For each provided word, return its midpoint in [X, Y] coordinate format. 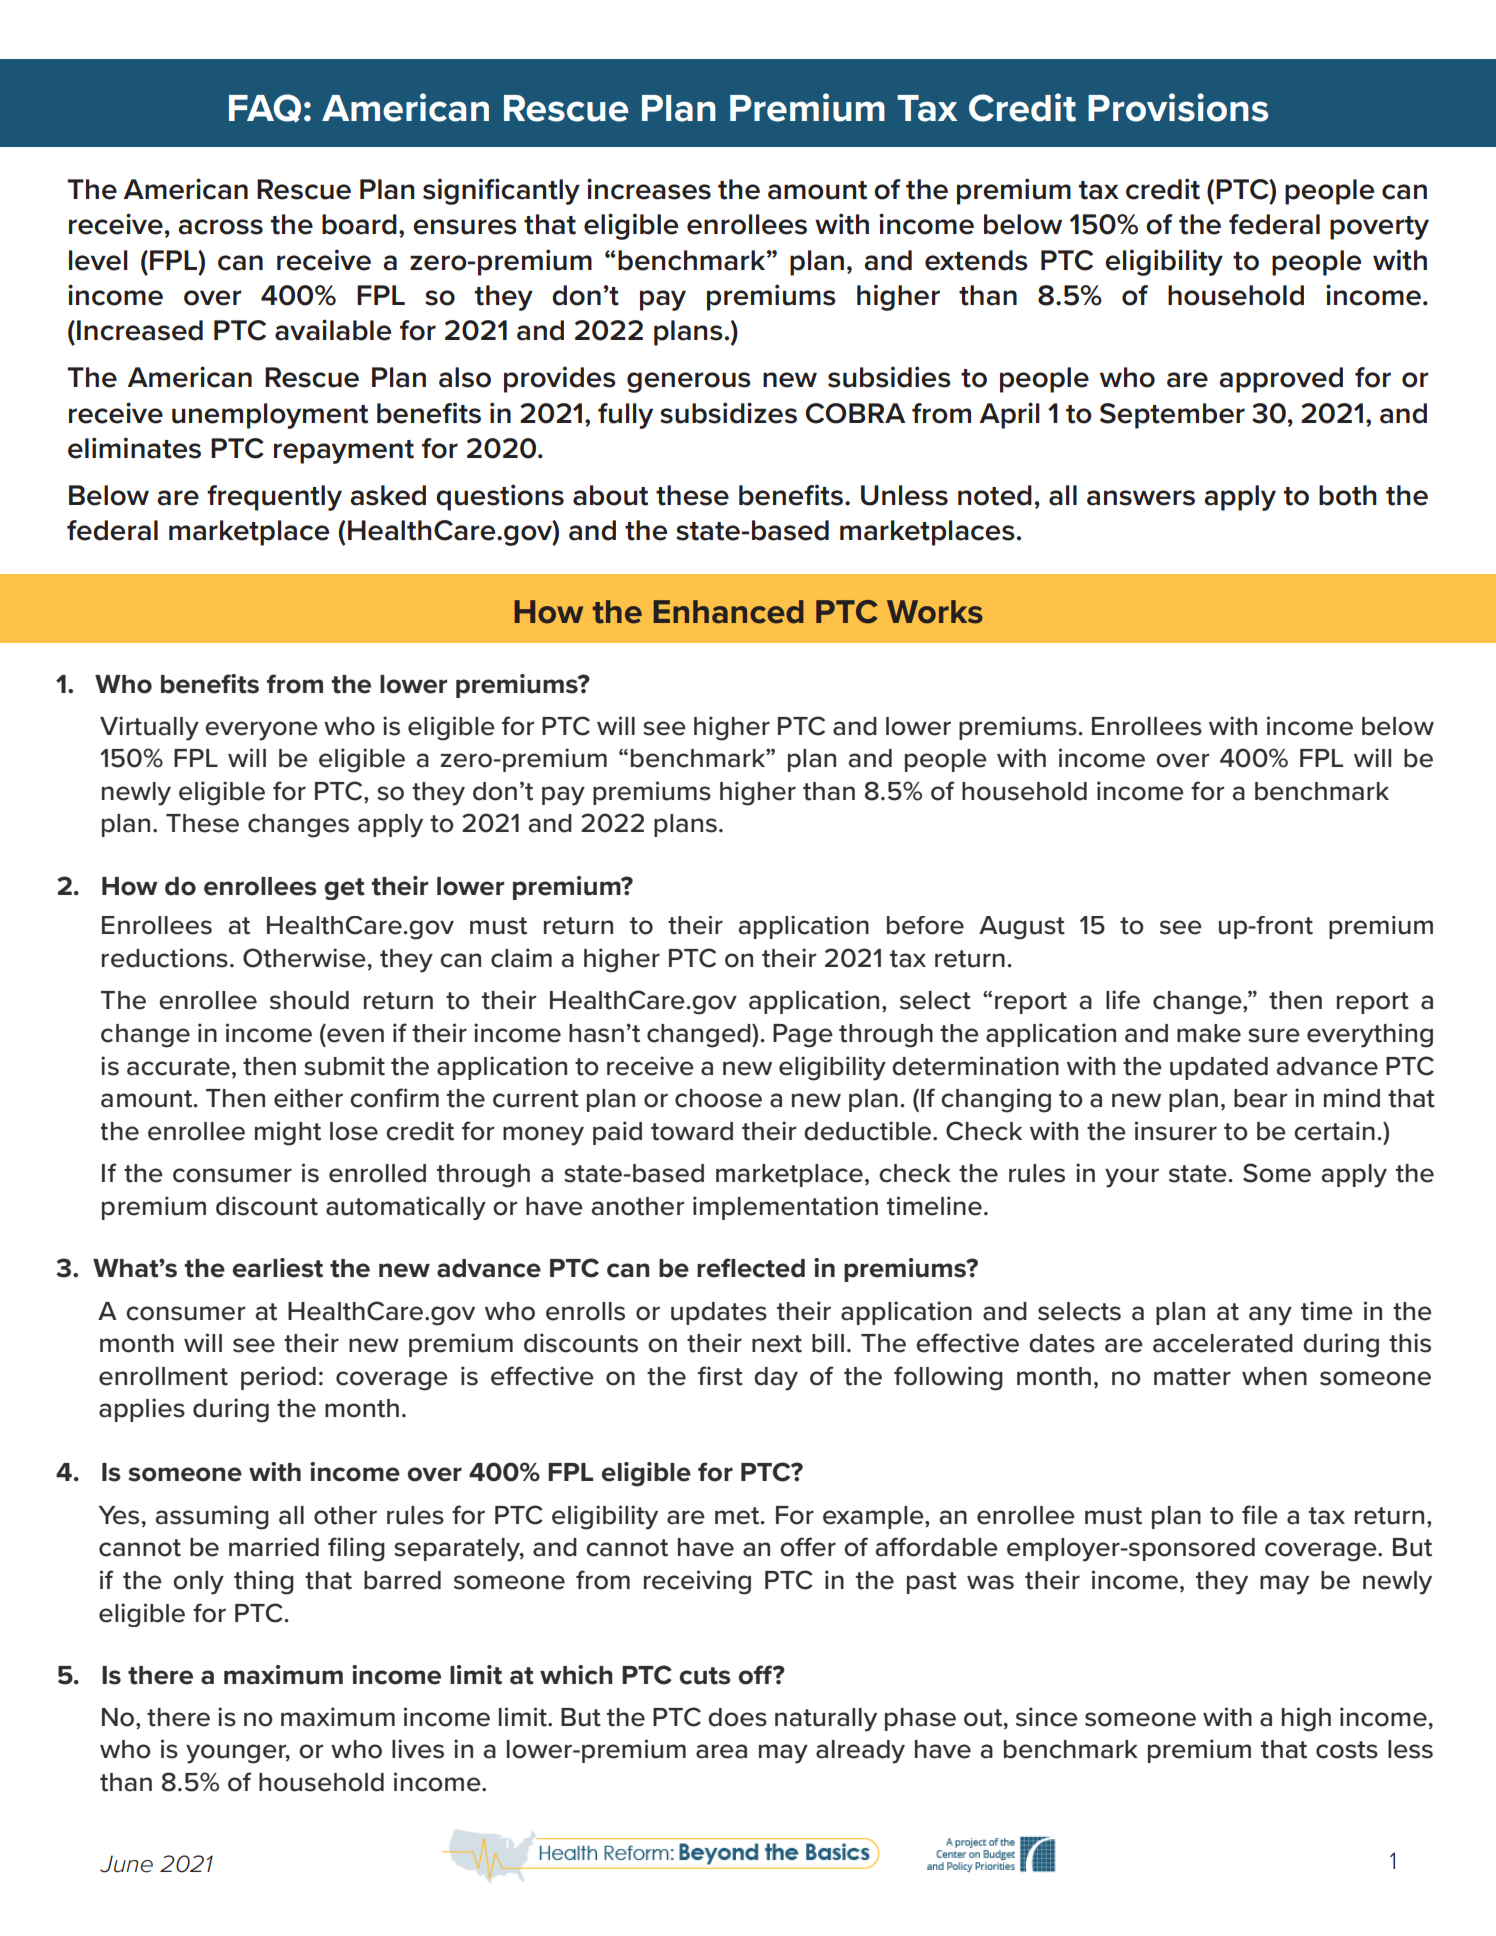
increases [649, 189]
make [1209, 1033]
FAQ [265, 108]
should [309, 1000]
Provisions [1178, 107]
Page [803, 1036]
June [126, 1864]
